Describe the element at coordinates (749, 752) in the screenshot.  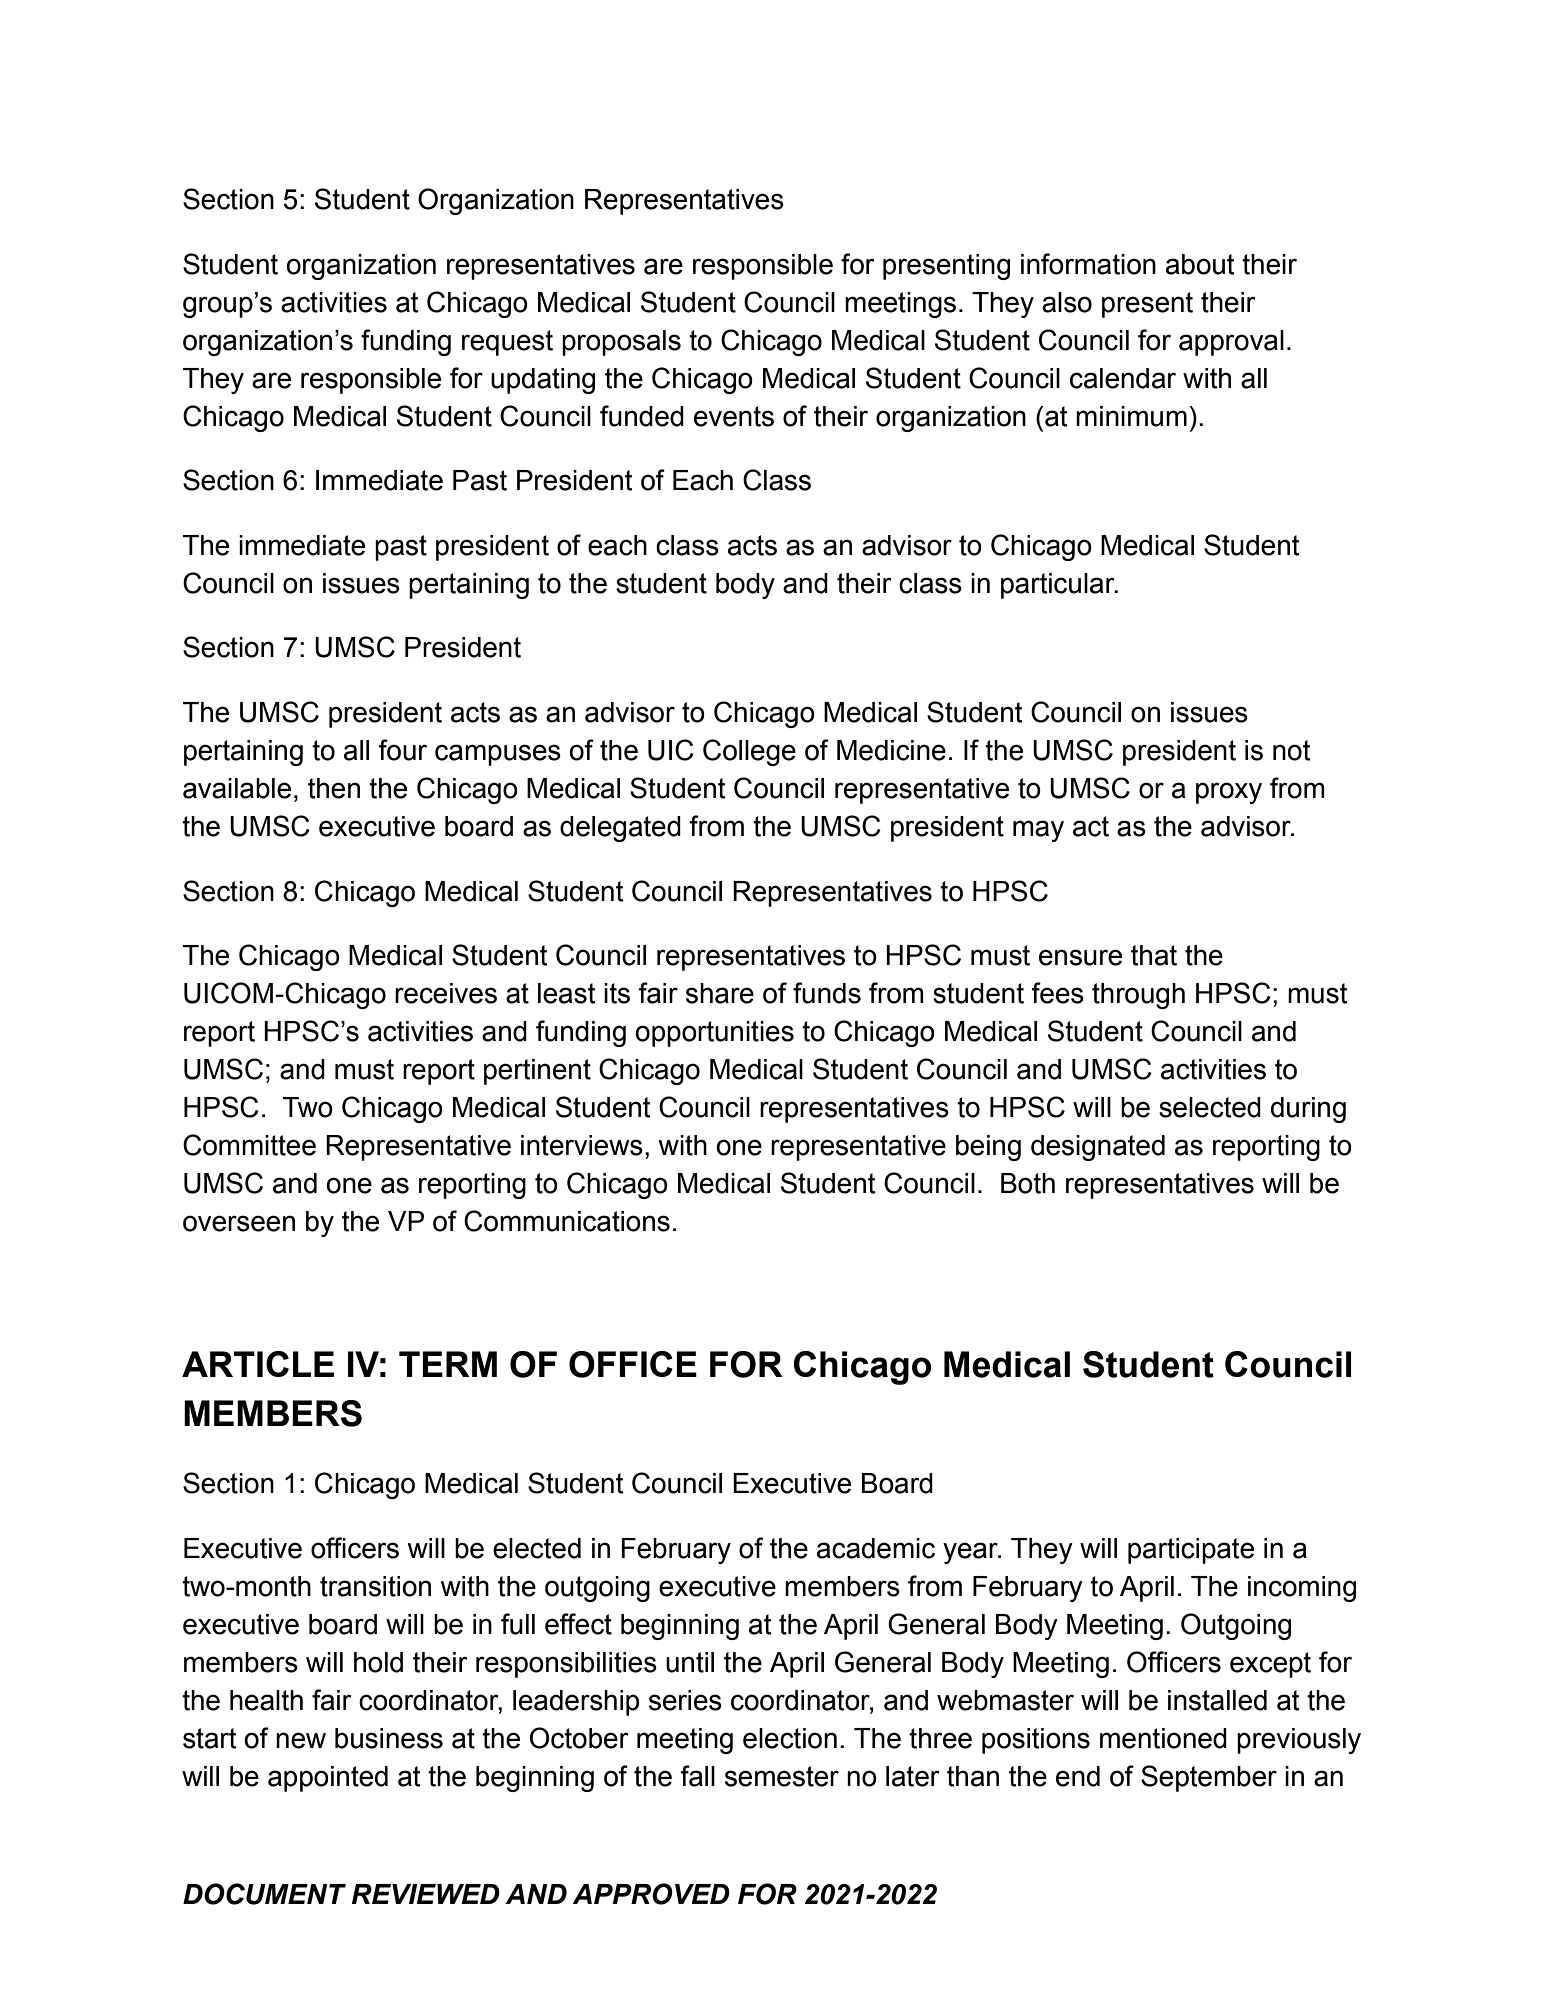
I see `College` at that location.
